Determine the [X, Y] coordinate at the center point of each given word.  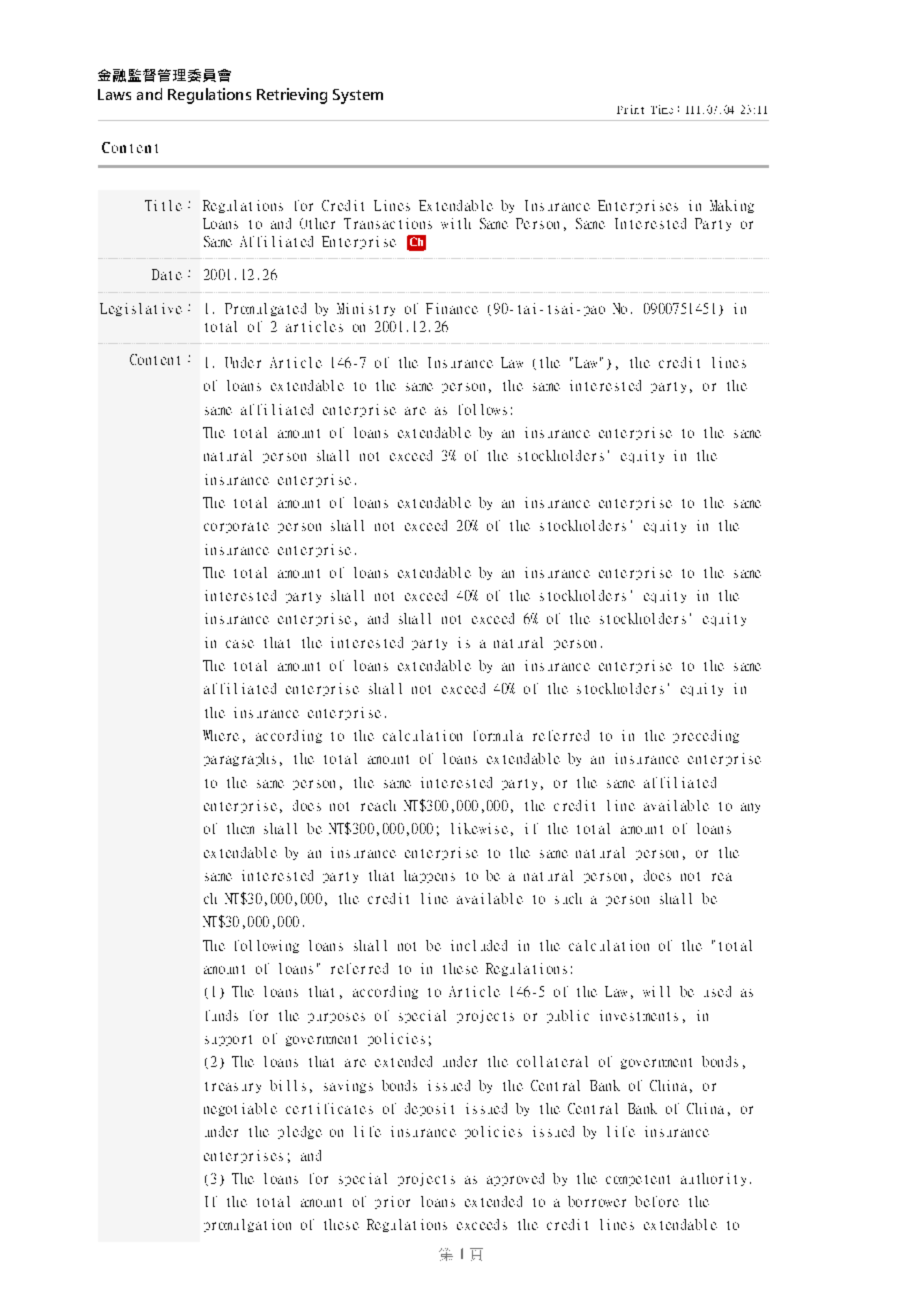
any [750, 808]
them [240, 828]
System [358, 96]
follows [483, 409]
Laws [114, 94]
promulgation [247, 1225]
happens [429, 876]
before [657, 1201]
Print [630, 109]
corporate [236, 527]
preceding [706, 736]
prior [392, 1202]
